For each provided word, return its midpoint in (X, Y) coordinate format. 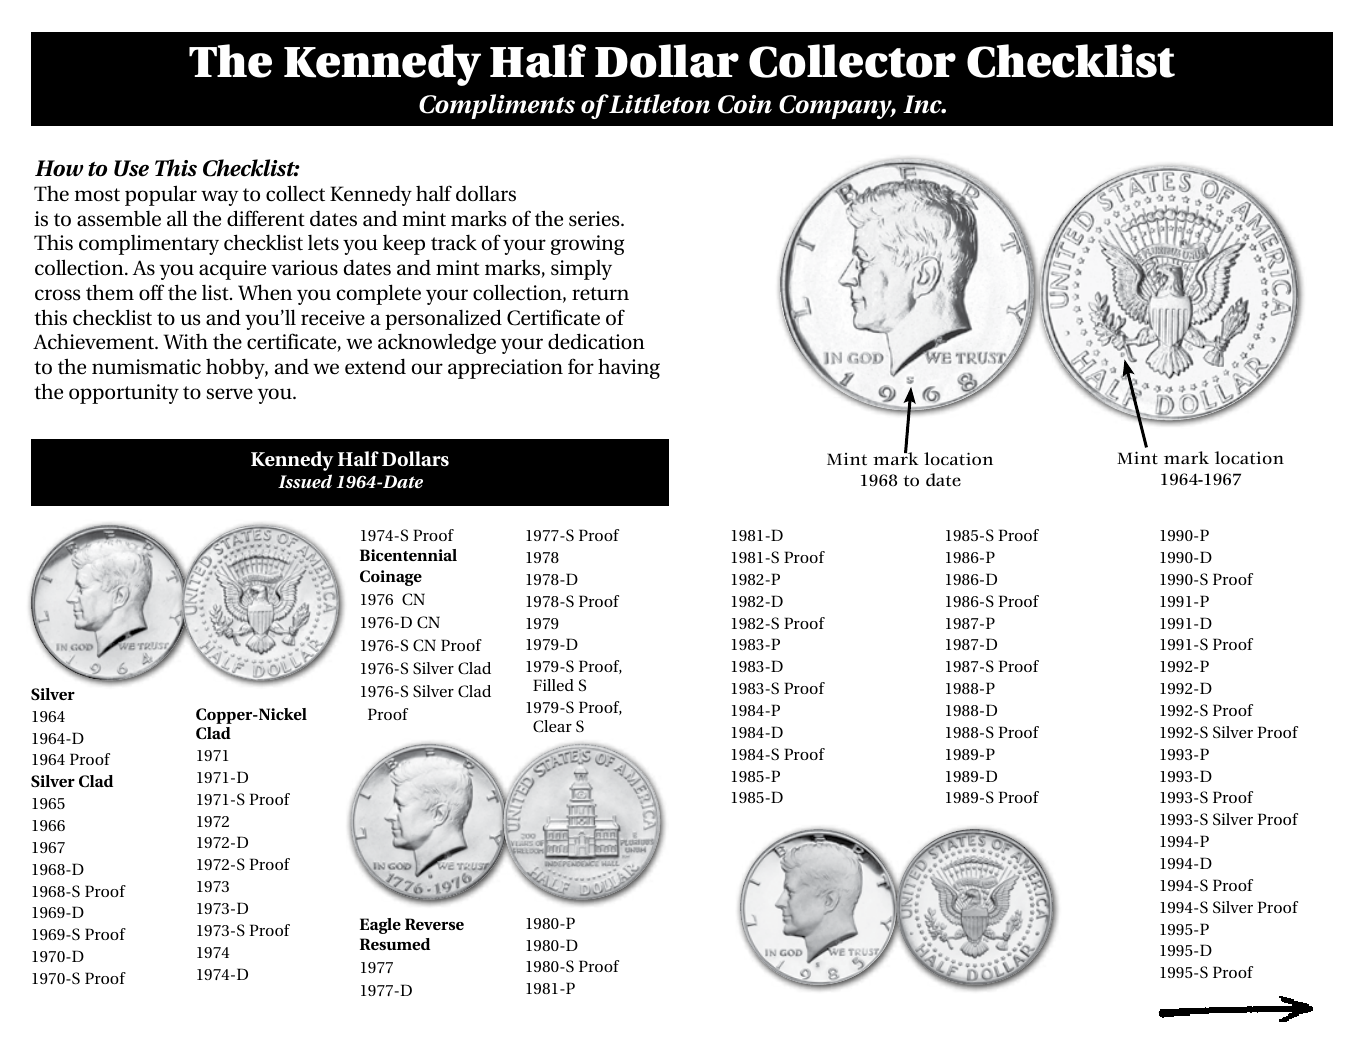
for (581, 366)
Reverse (434, 924)
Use (131, 168)
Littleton (658, 104)
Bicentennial (408, 555)
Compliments (497, 106)
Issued (305, 481)
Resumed (395, 944)
